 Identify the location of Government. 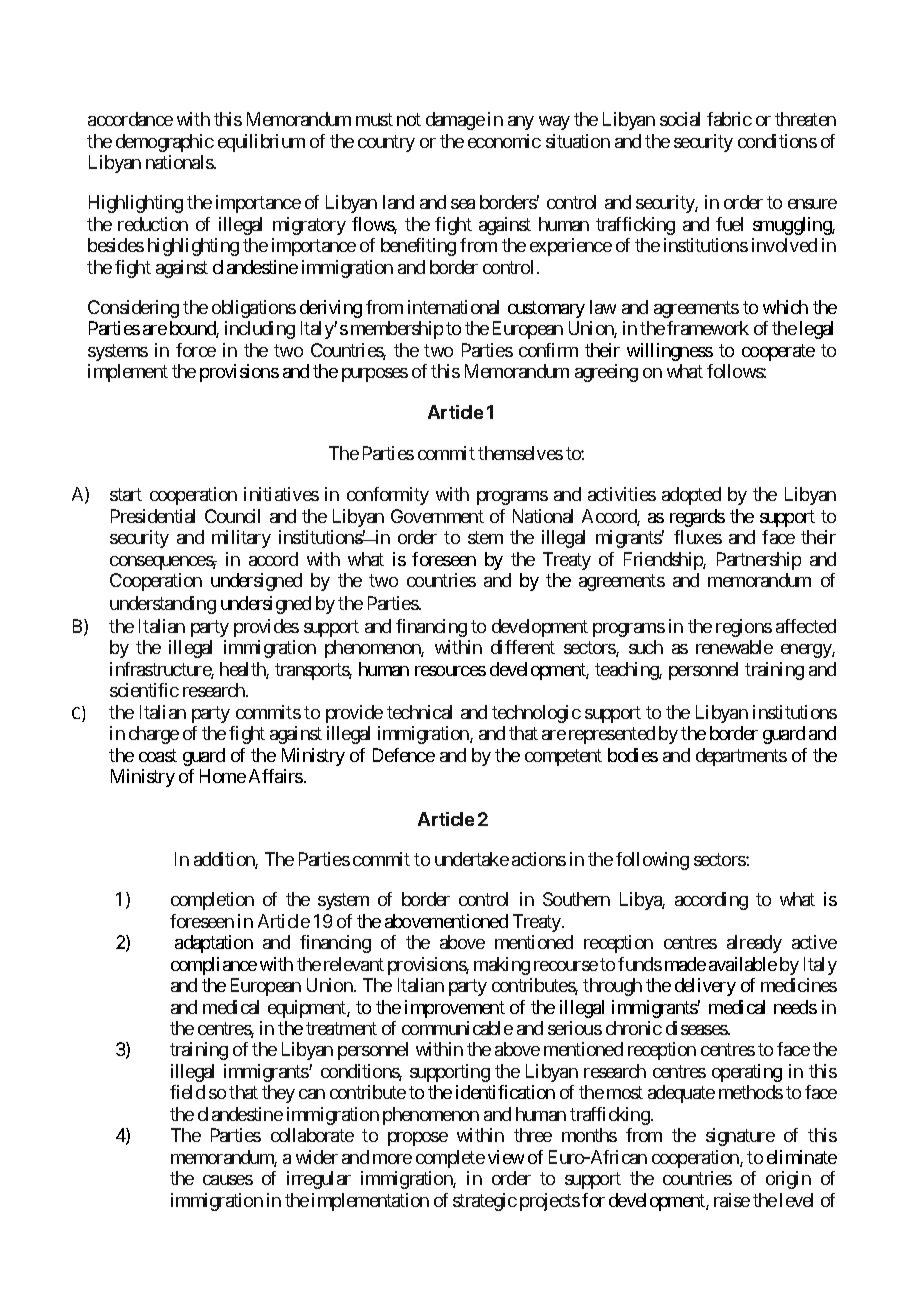
(437, 516).
